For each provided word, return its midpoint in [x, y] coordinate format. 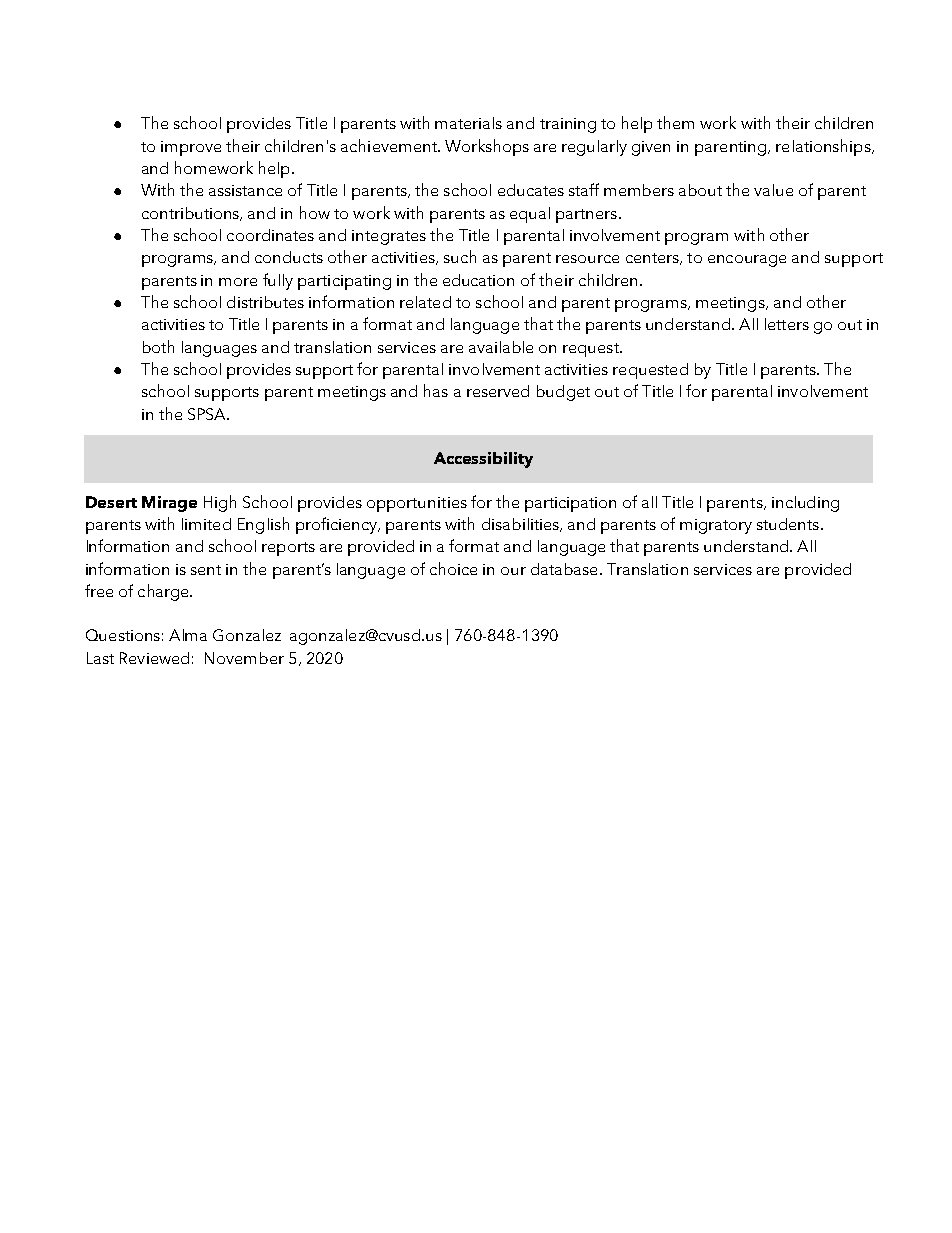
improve [191, 148]
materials [468, 123]
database [564, 569]
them [675, 122]
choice [453, 568]
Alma [188, 635]
